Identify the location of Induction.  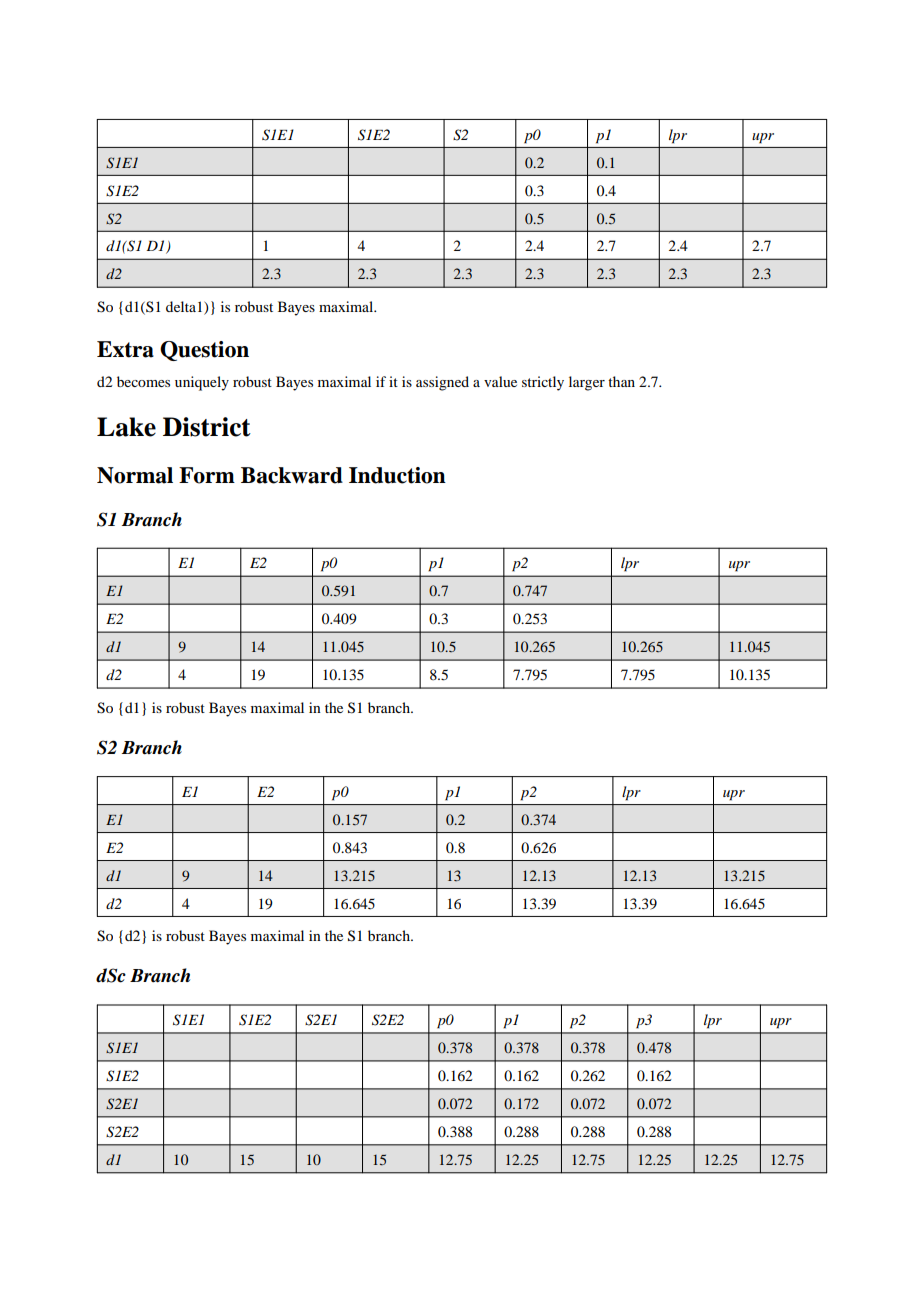
(397, 475).
